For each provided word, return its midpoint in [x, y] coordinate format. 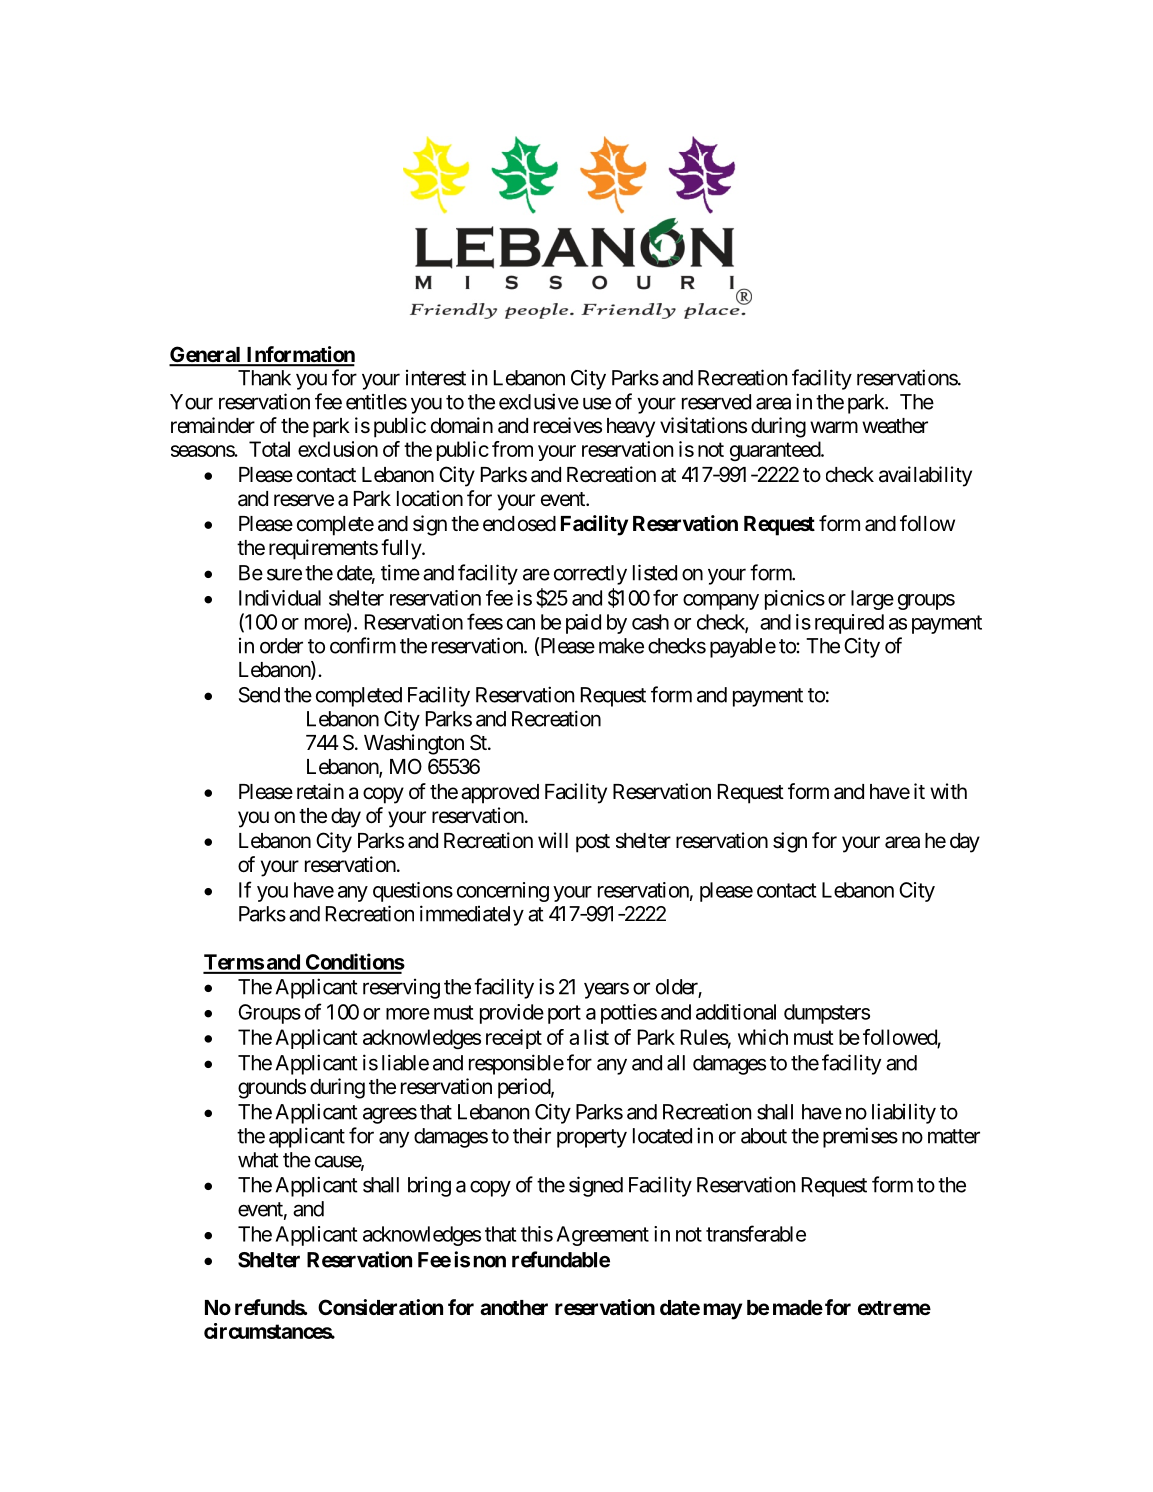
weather [895, 426]
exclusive [539, 401]
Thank [264, 378]
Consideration [380, 1307]
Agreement [603, 1236]
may [722, 1311]
